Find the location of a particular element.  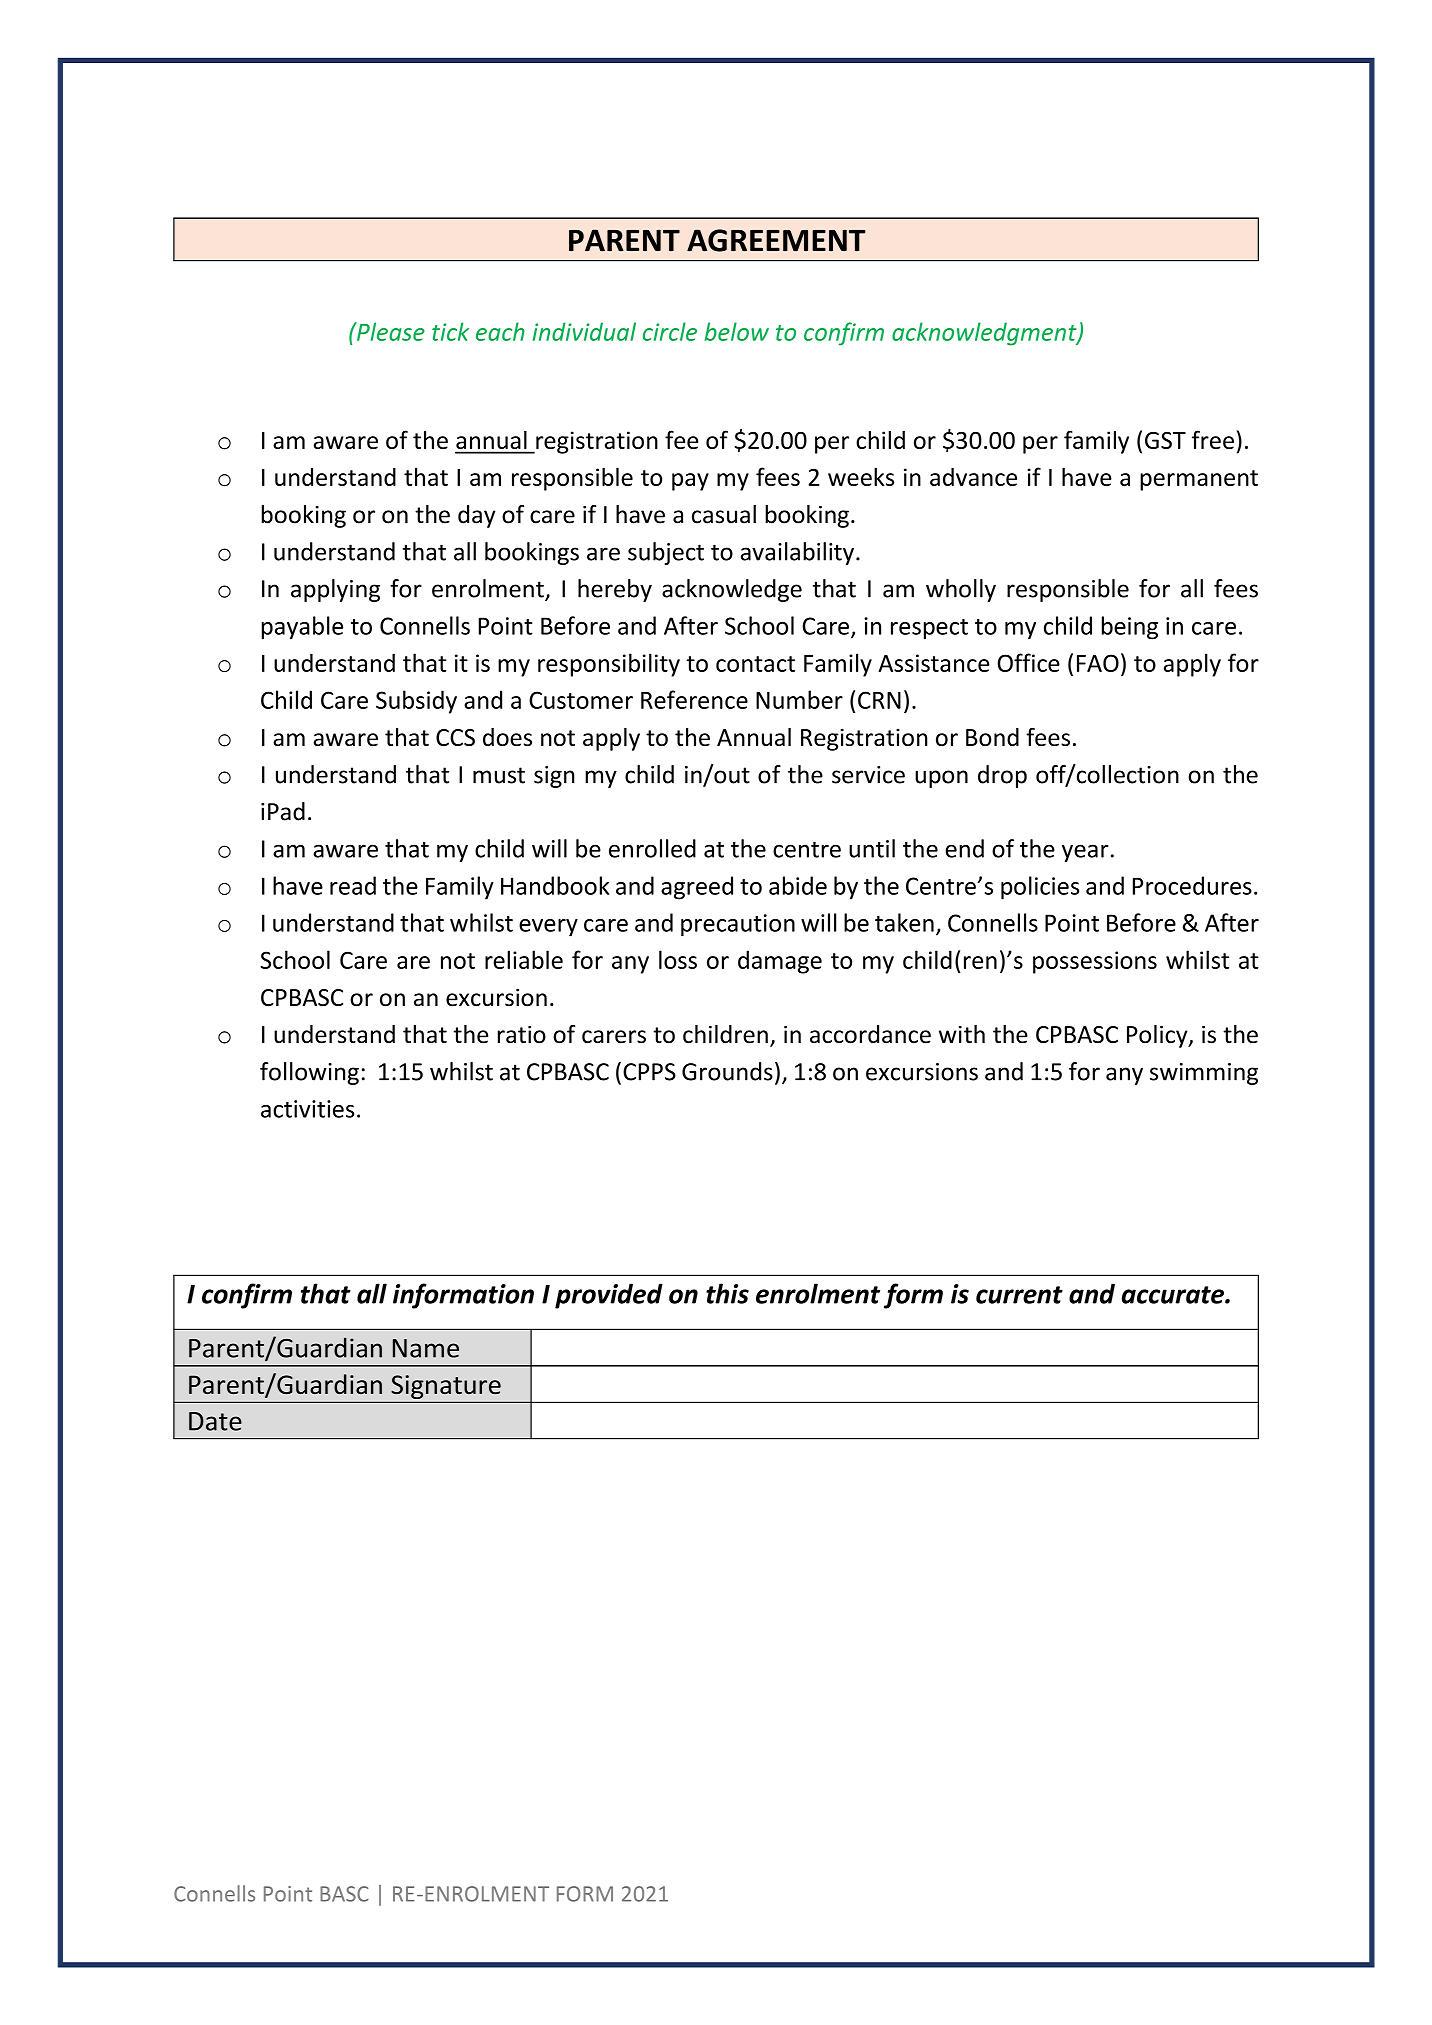

swimming is located at coordinates (1204, 1074).
